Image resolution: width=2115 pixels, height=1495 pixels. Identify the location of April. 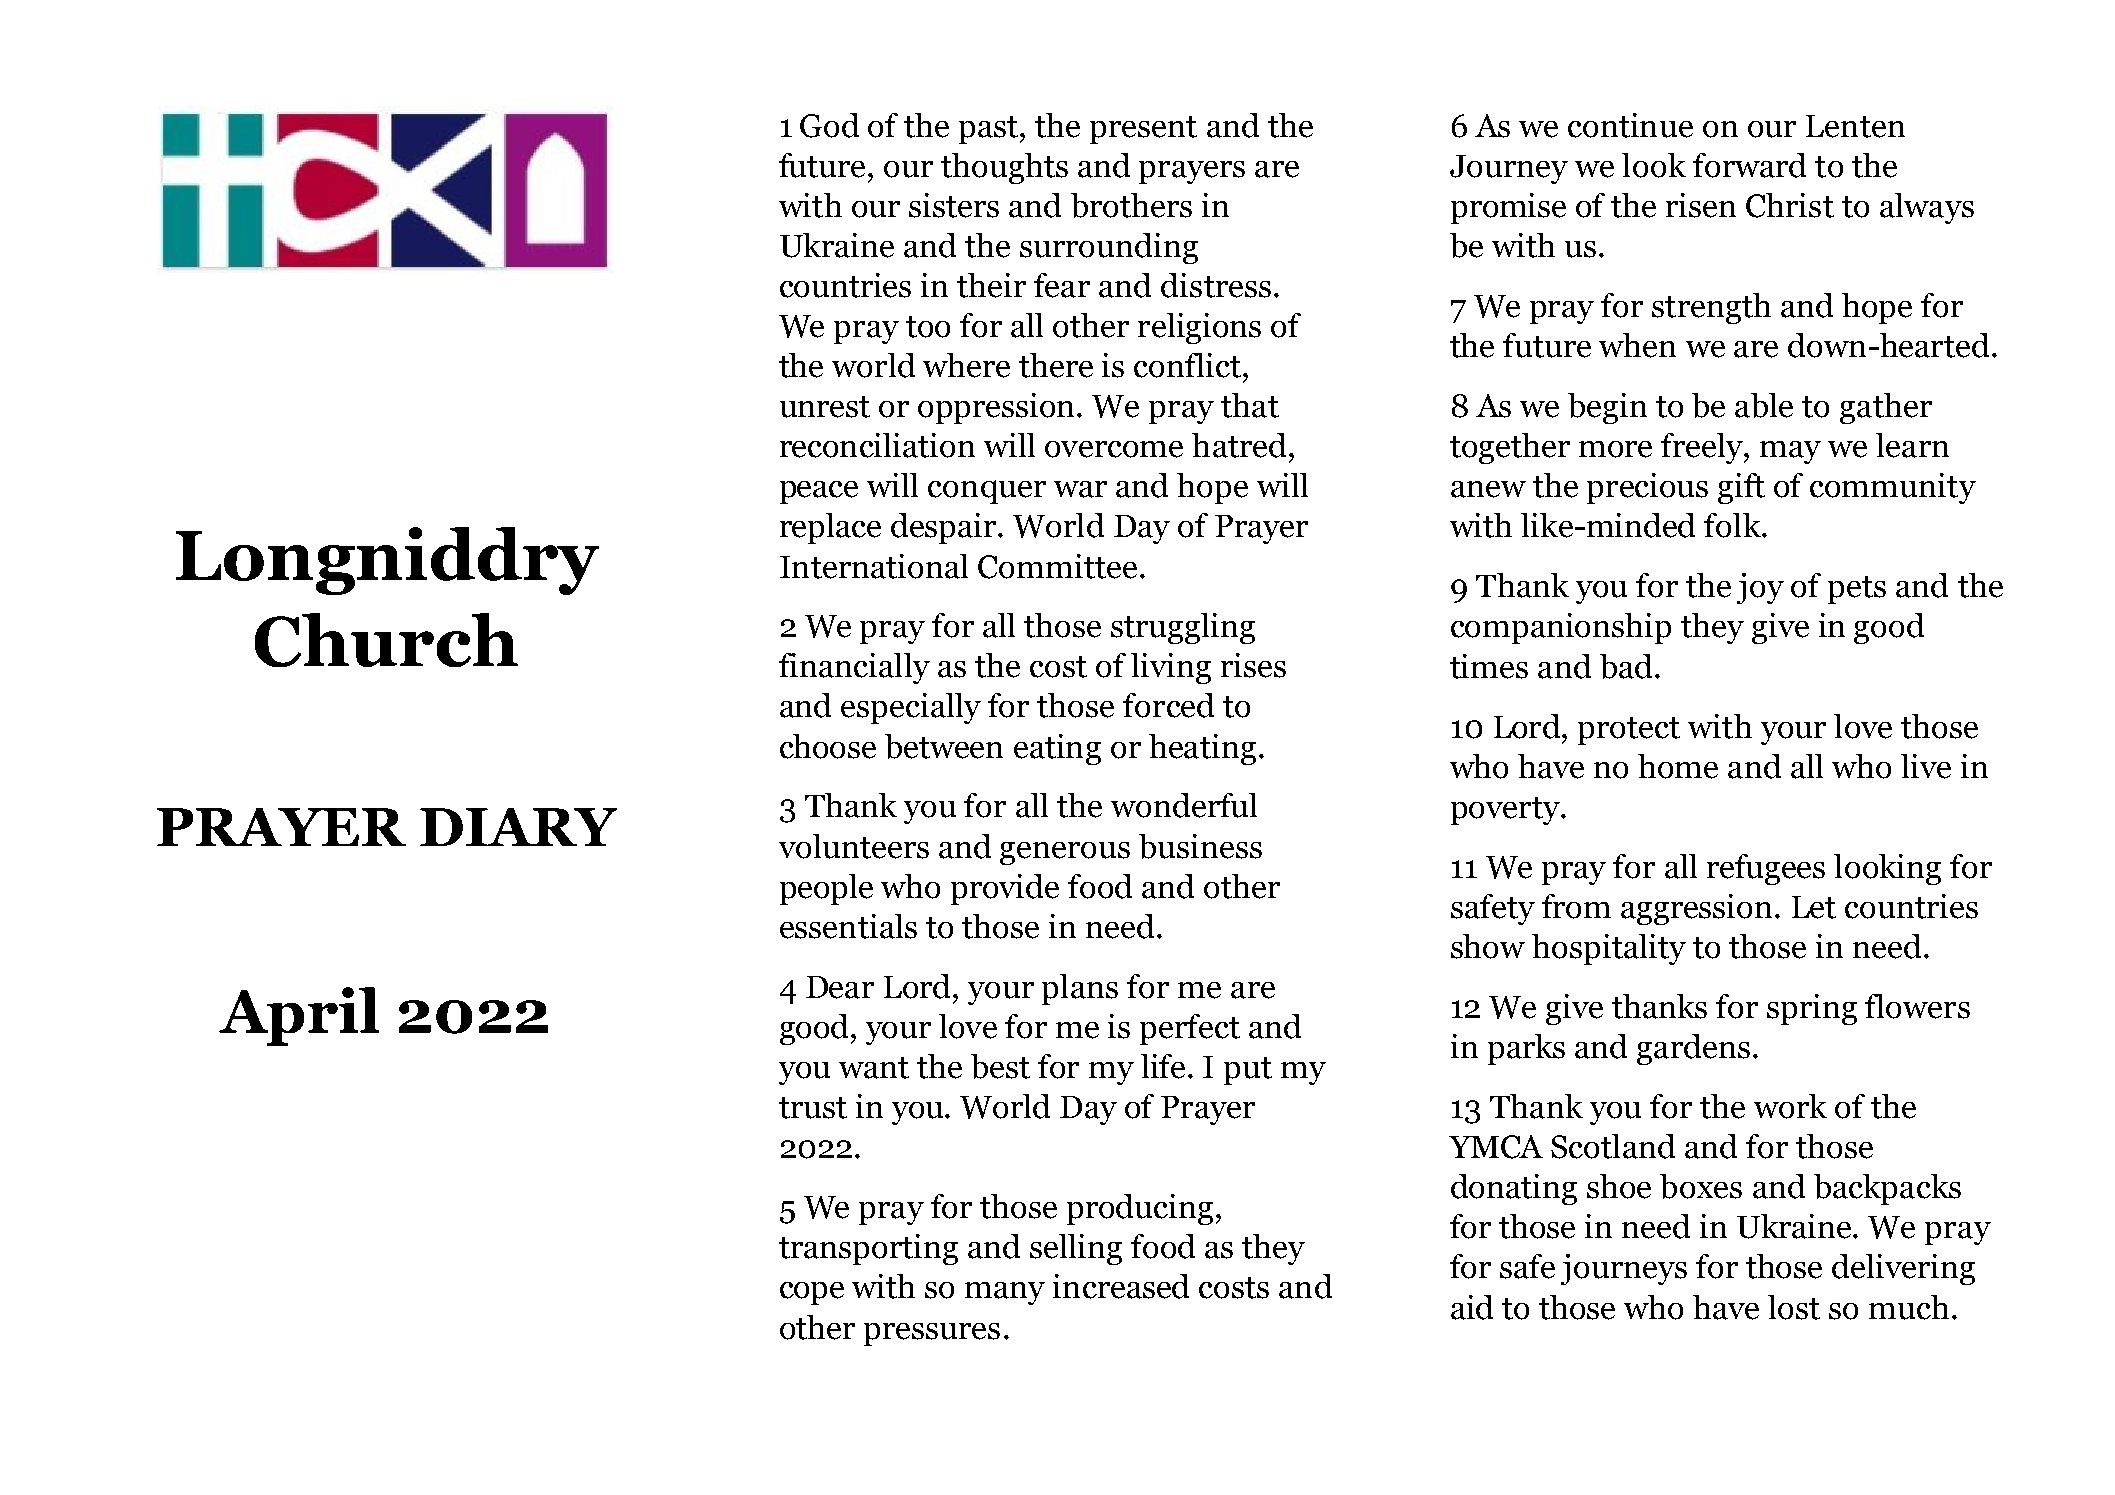
(299, 1016).
